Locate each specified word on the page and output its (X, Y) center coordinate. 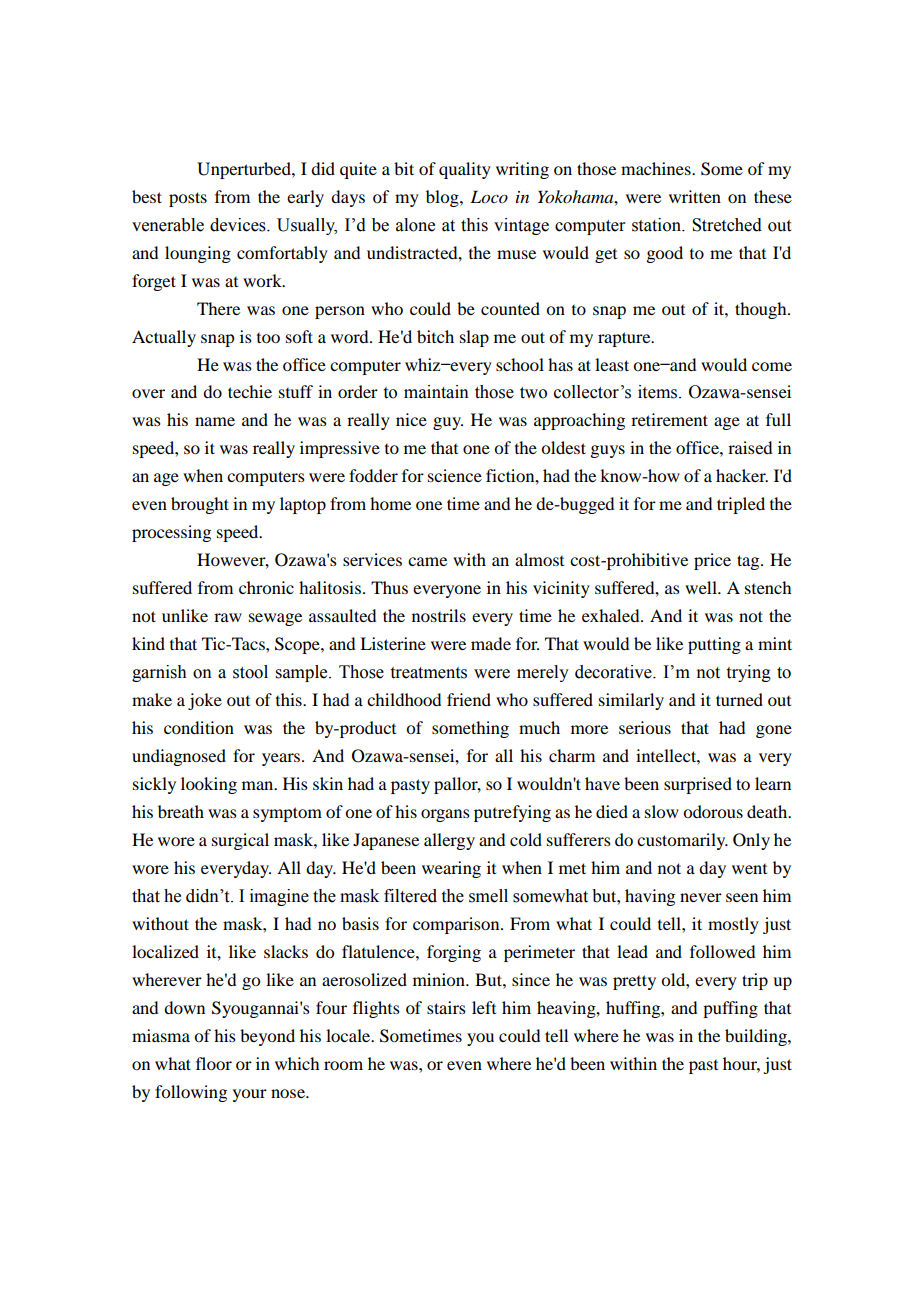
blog (443, 198)
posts (188, 199)
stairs (446, 1007)
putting (714, 645)
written (695, 196)
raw (228, 617)
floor (214, 1063)
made (491, 643)
